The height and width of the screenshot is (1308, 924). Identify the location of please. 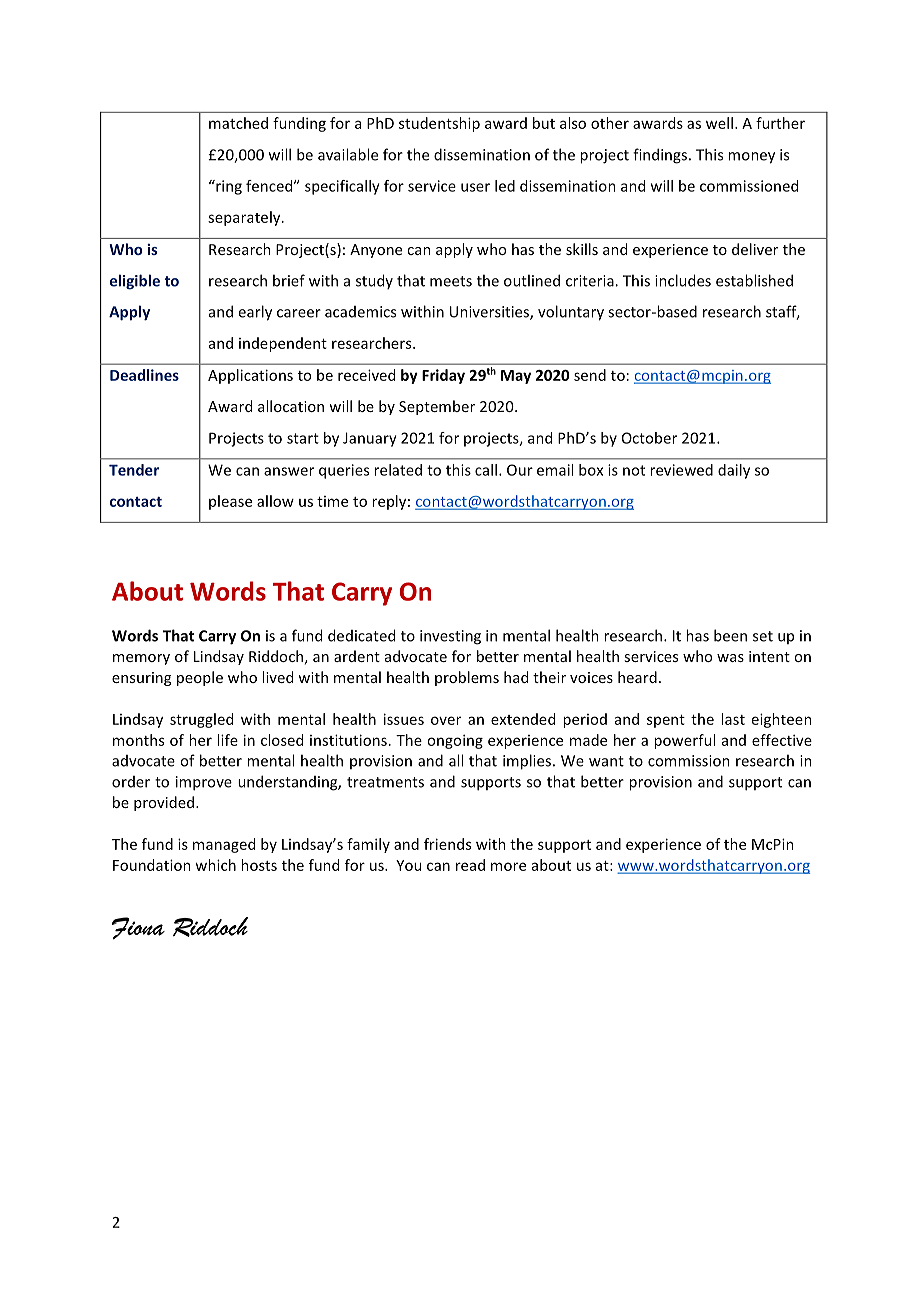
(230, 502).
